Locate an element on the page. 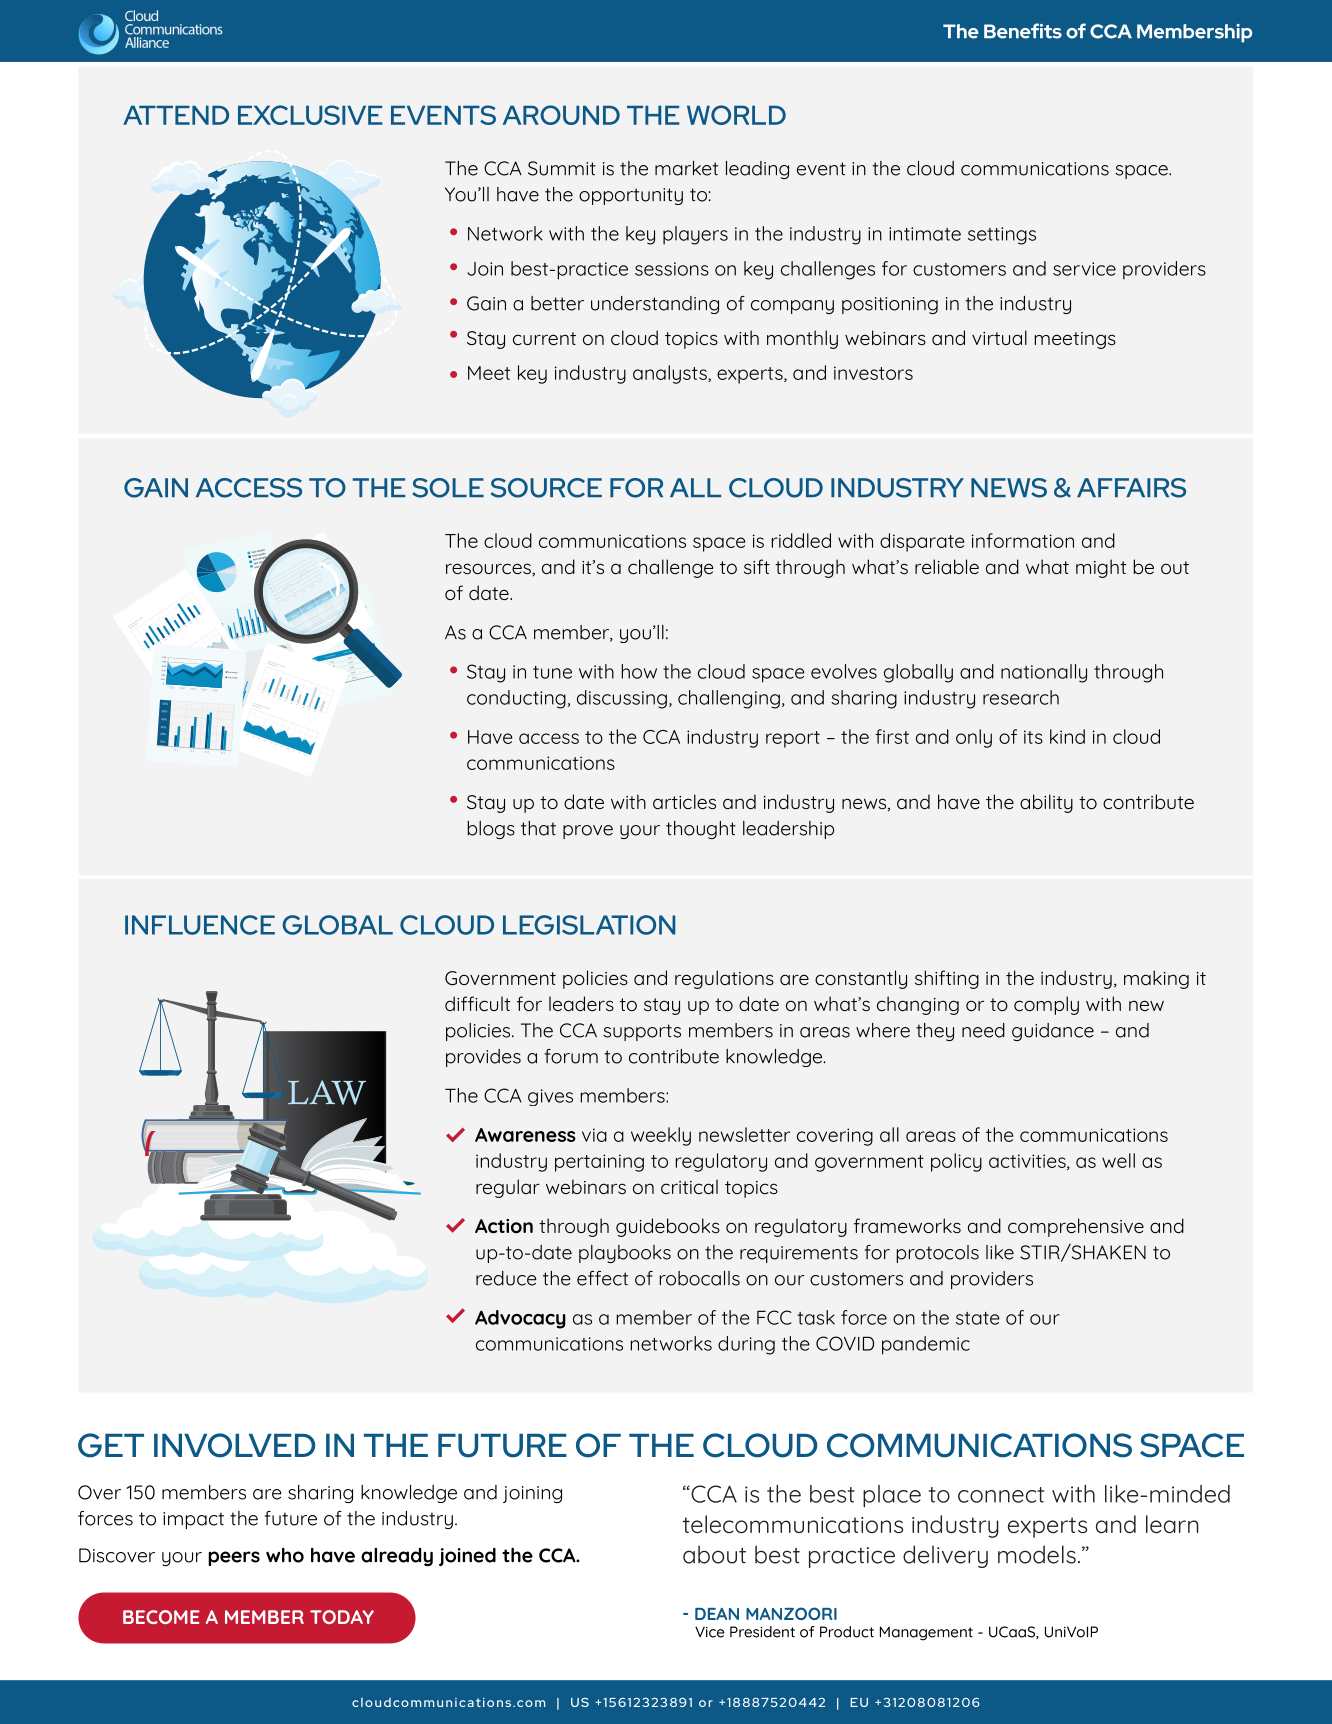  about is located at coordinates (714, 1554).
